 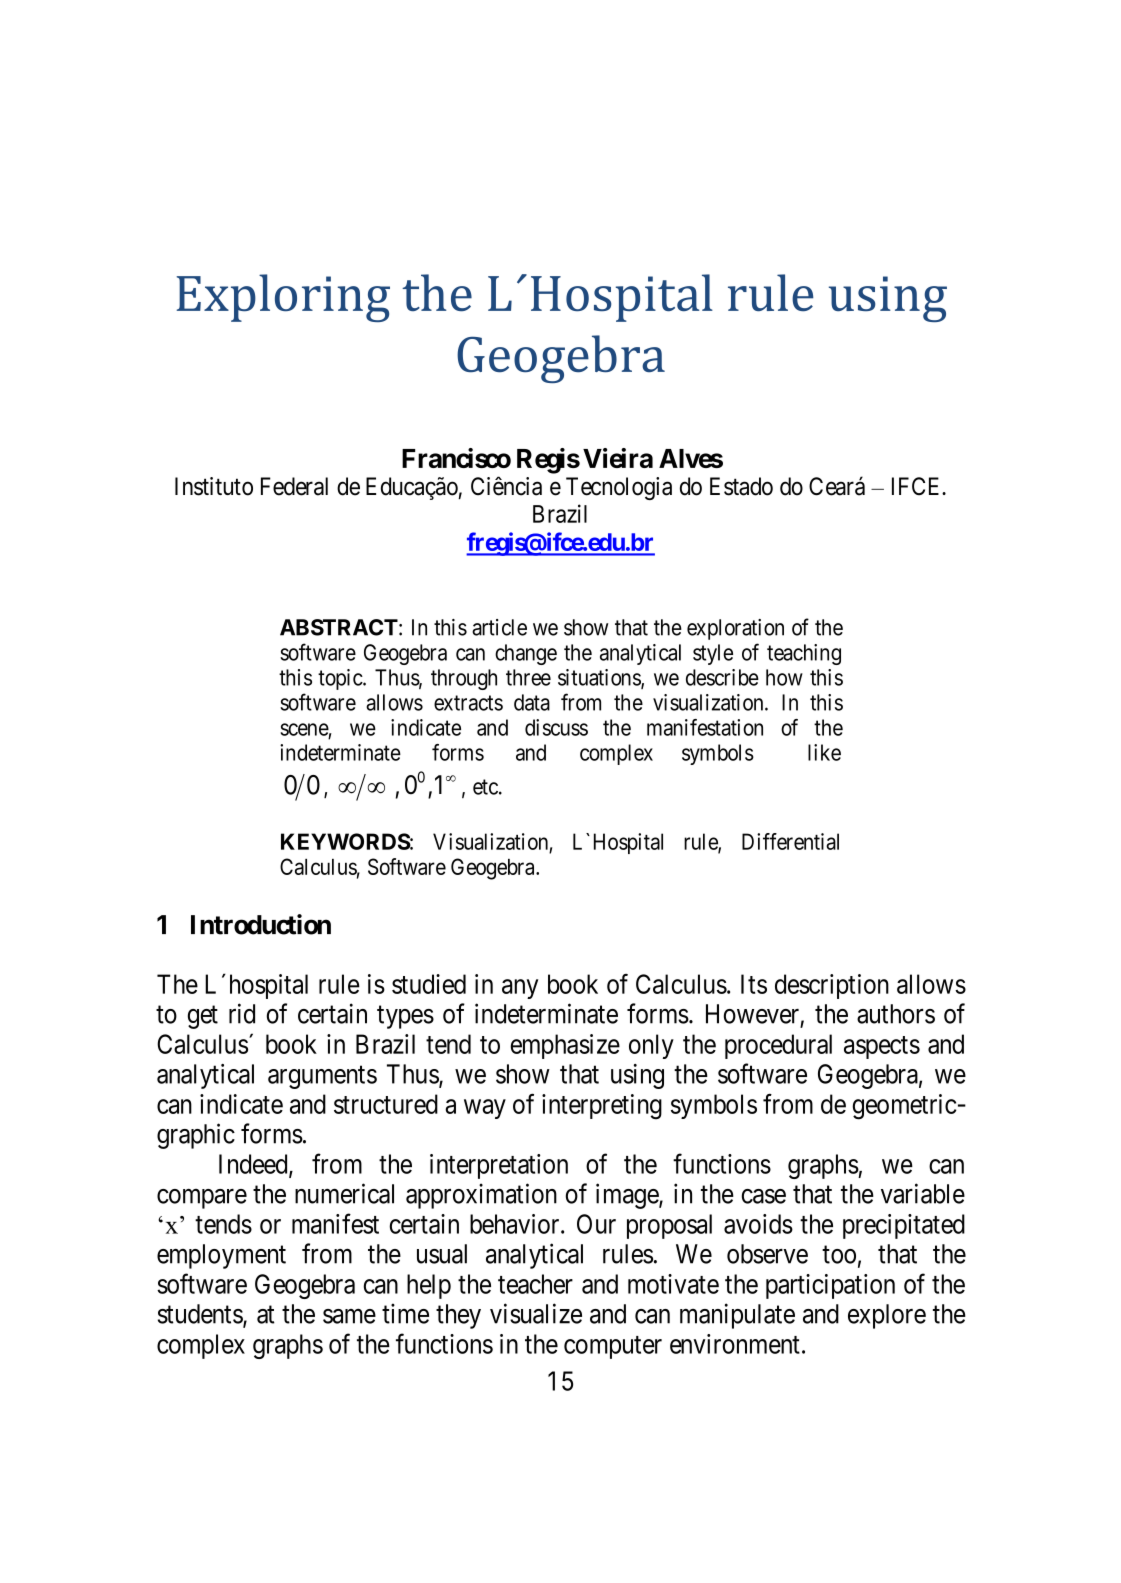 What do you see at coordinates (526, 654) in the screenshot?
I see `change` at bounding box center [526, 654].
